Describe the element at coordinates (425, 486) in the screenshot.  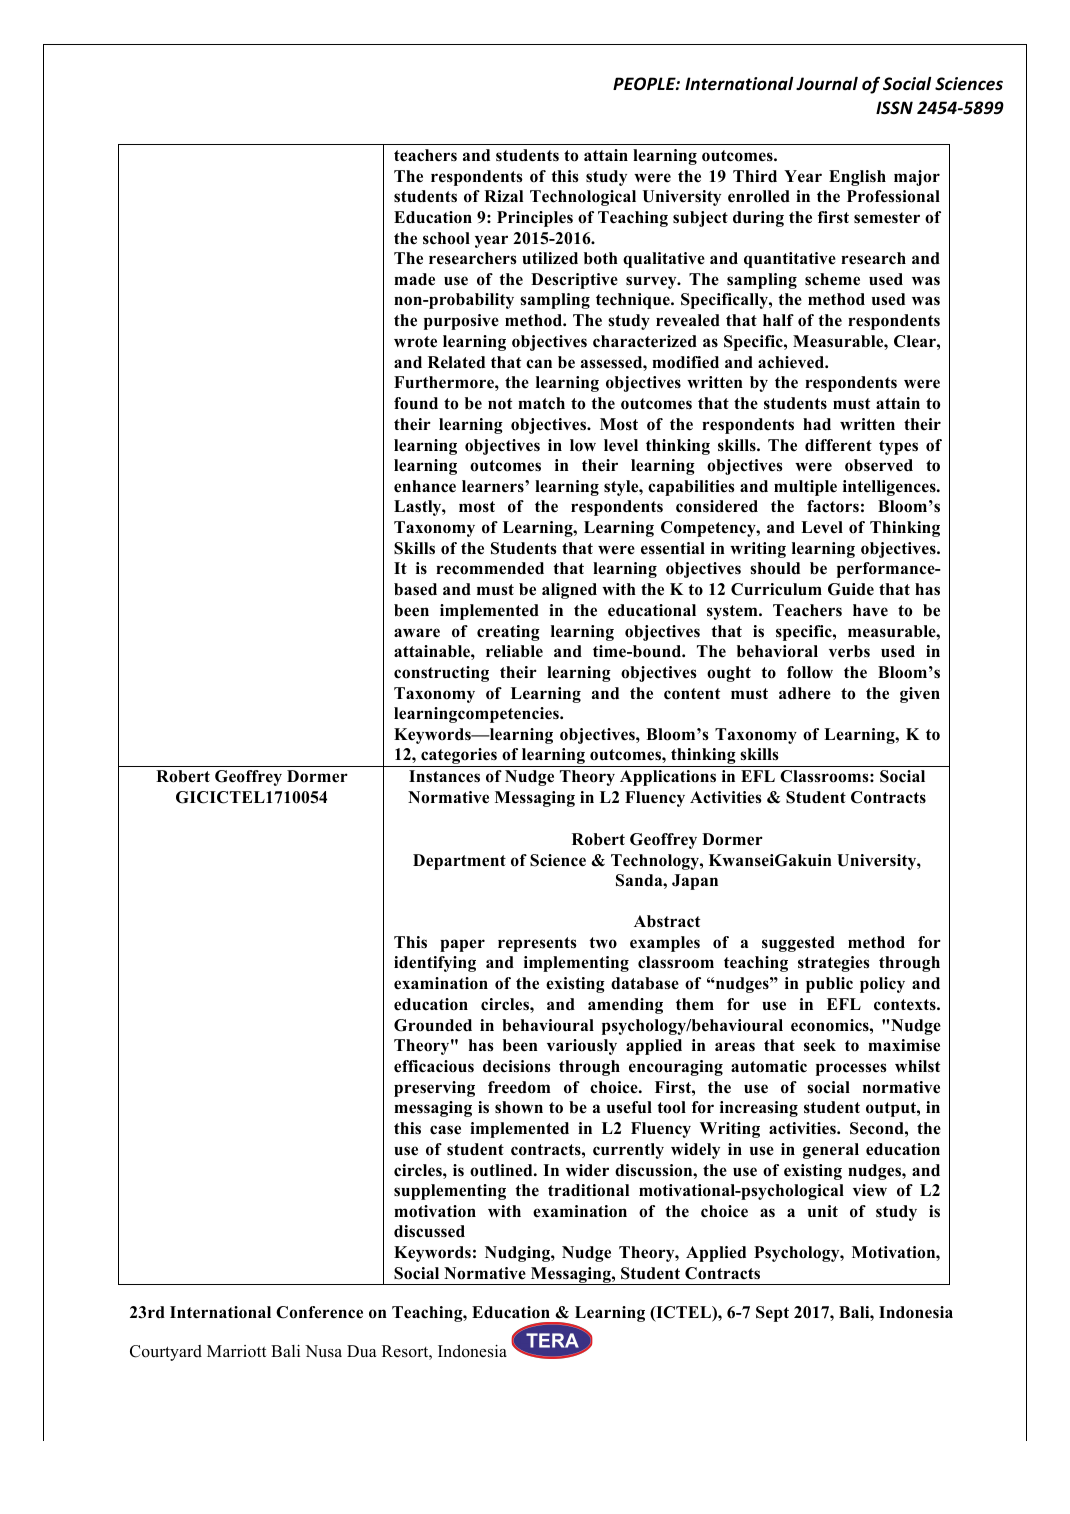
I see `enhance` at that location.
